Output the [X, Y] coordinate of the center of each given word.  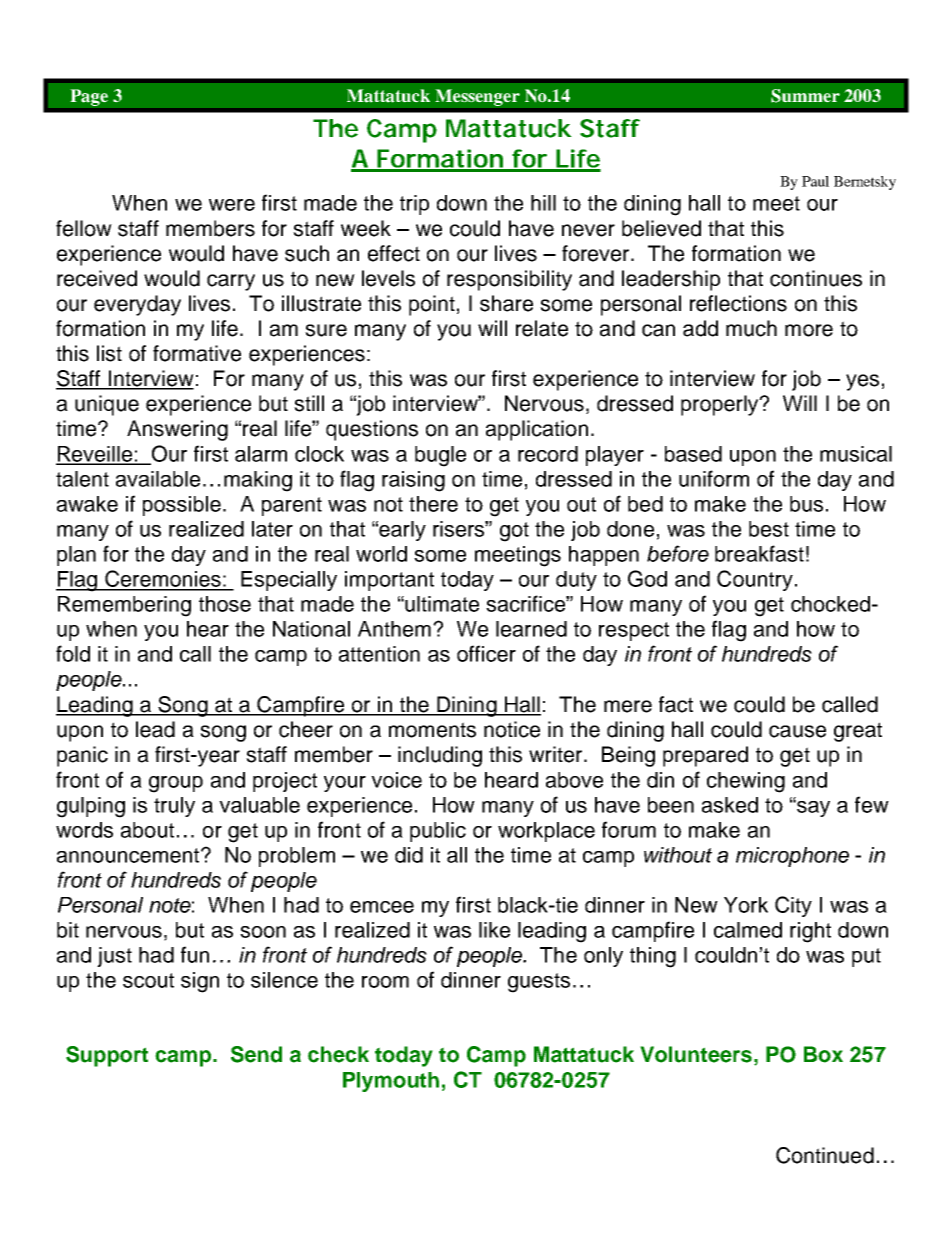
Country [755, 580]
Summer [805, 96]
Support [107, 1056]
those [225, 604]
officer [486, 653]
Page [89, 97]
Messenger [477, 97]
